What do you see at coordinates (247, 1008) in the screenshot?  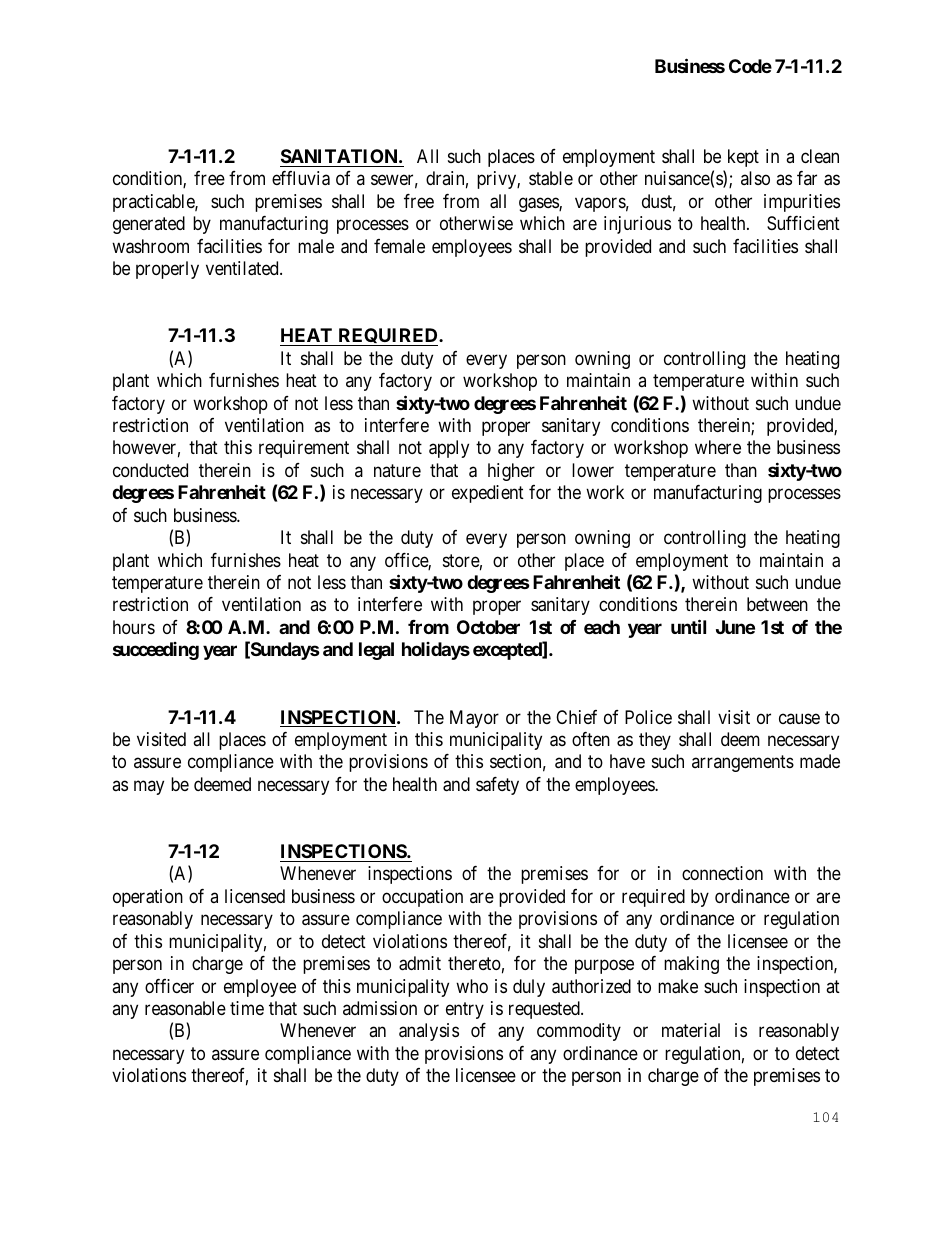 I see `time` at bounding box center [247, 1008].
